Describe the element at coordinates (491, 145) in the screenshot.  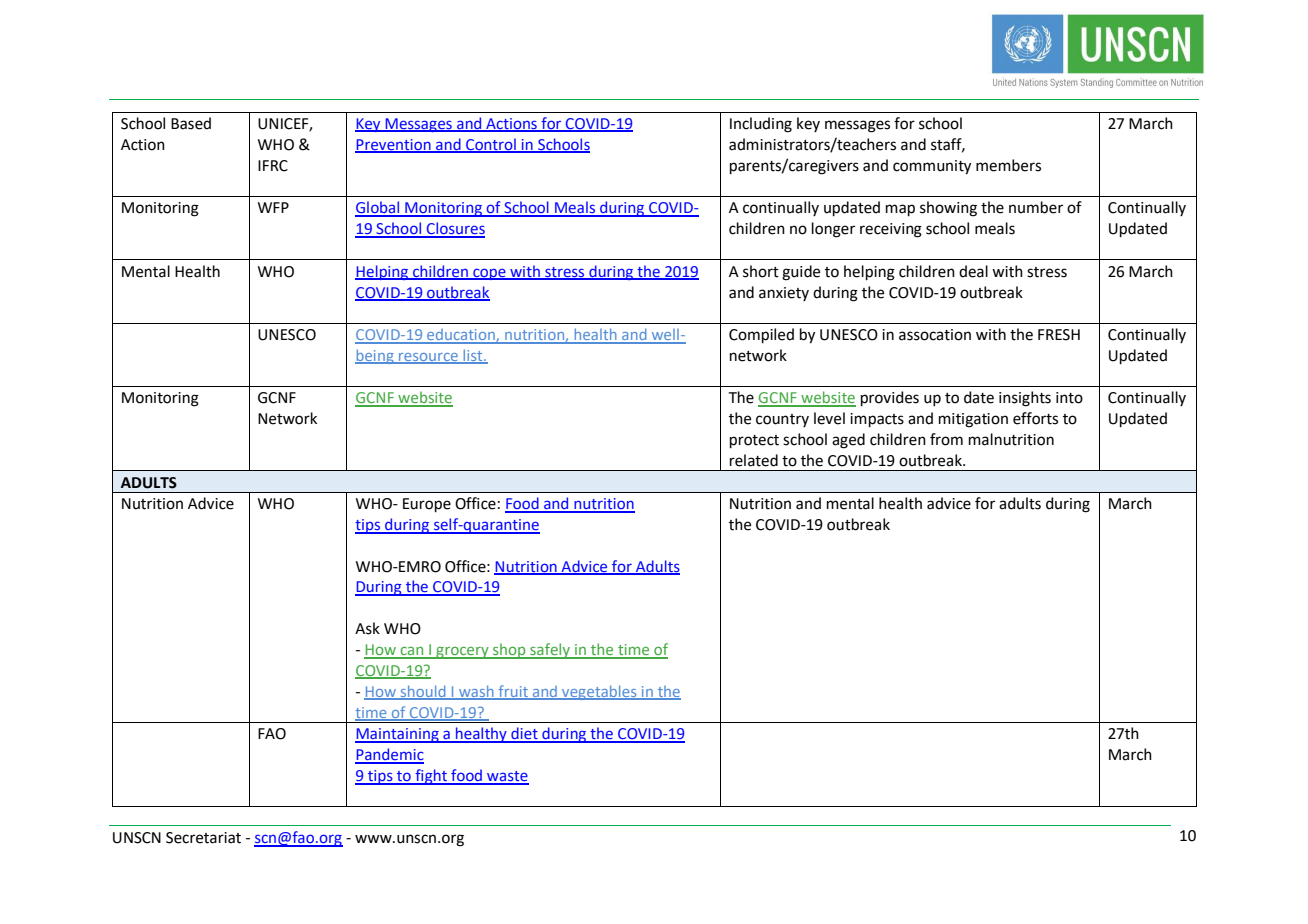
I see `Control` at that location.
